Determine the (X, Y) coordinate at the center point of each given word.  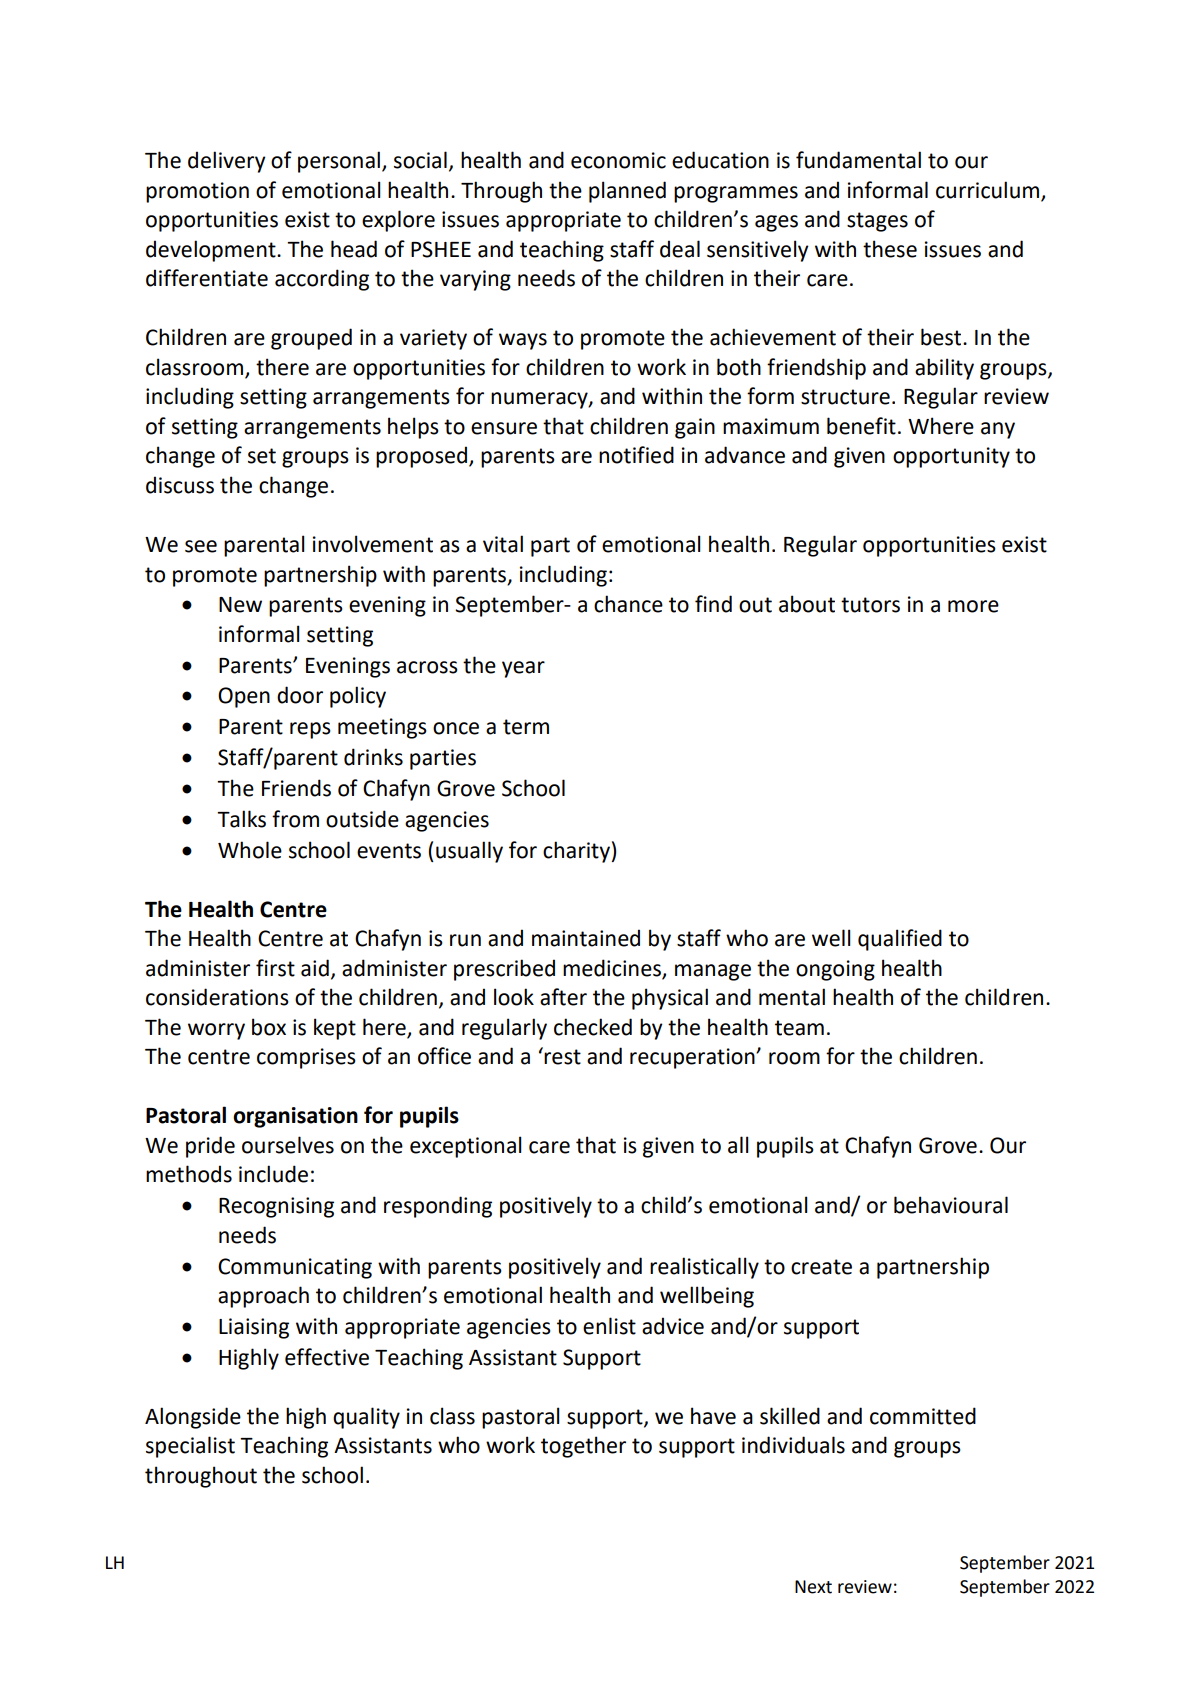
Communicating (295, 1268)
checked (593, 1027)
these (890, 249)
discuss (180, 485)
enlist (609, 1326)
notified (636, 455)
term (526, 727)
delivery (227, 162)
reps (310, 730)
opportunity (951, 457)
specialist (190, 1447)
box (269, 1027)
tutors (870, 605)
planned (627, 192)
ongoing (835, 970)
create (821, 1267)
